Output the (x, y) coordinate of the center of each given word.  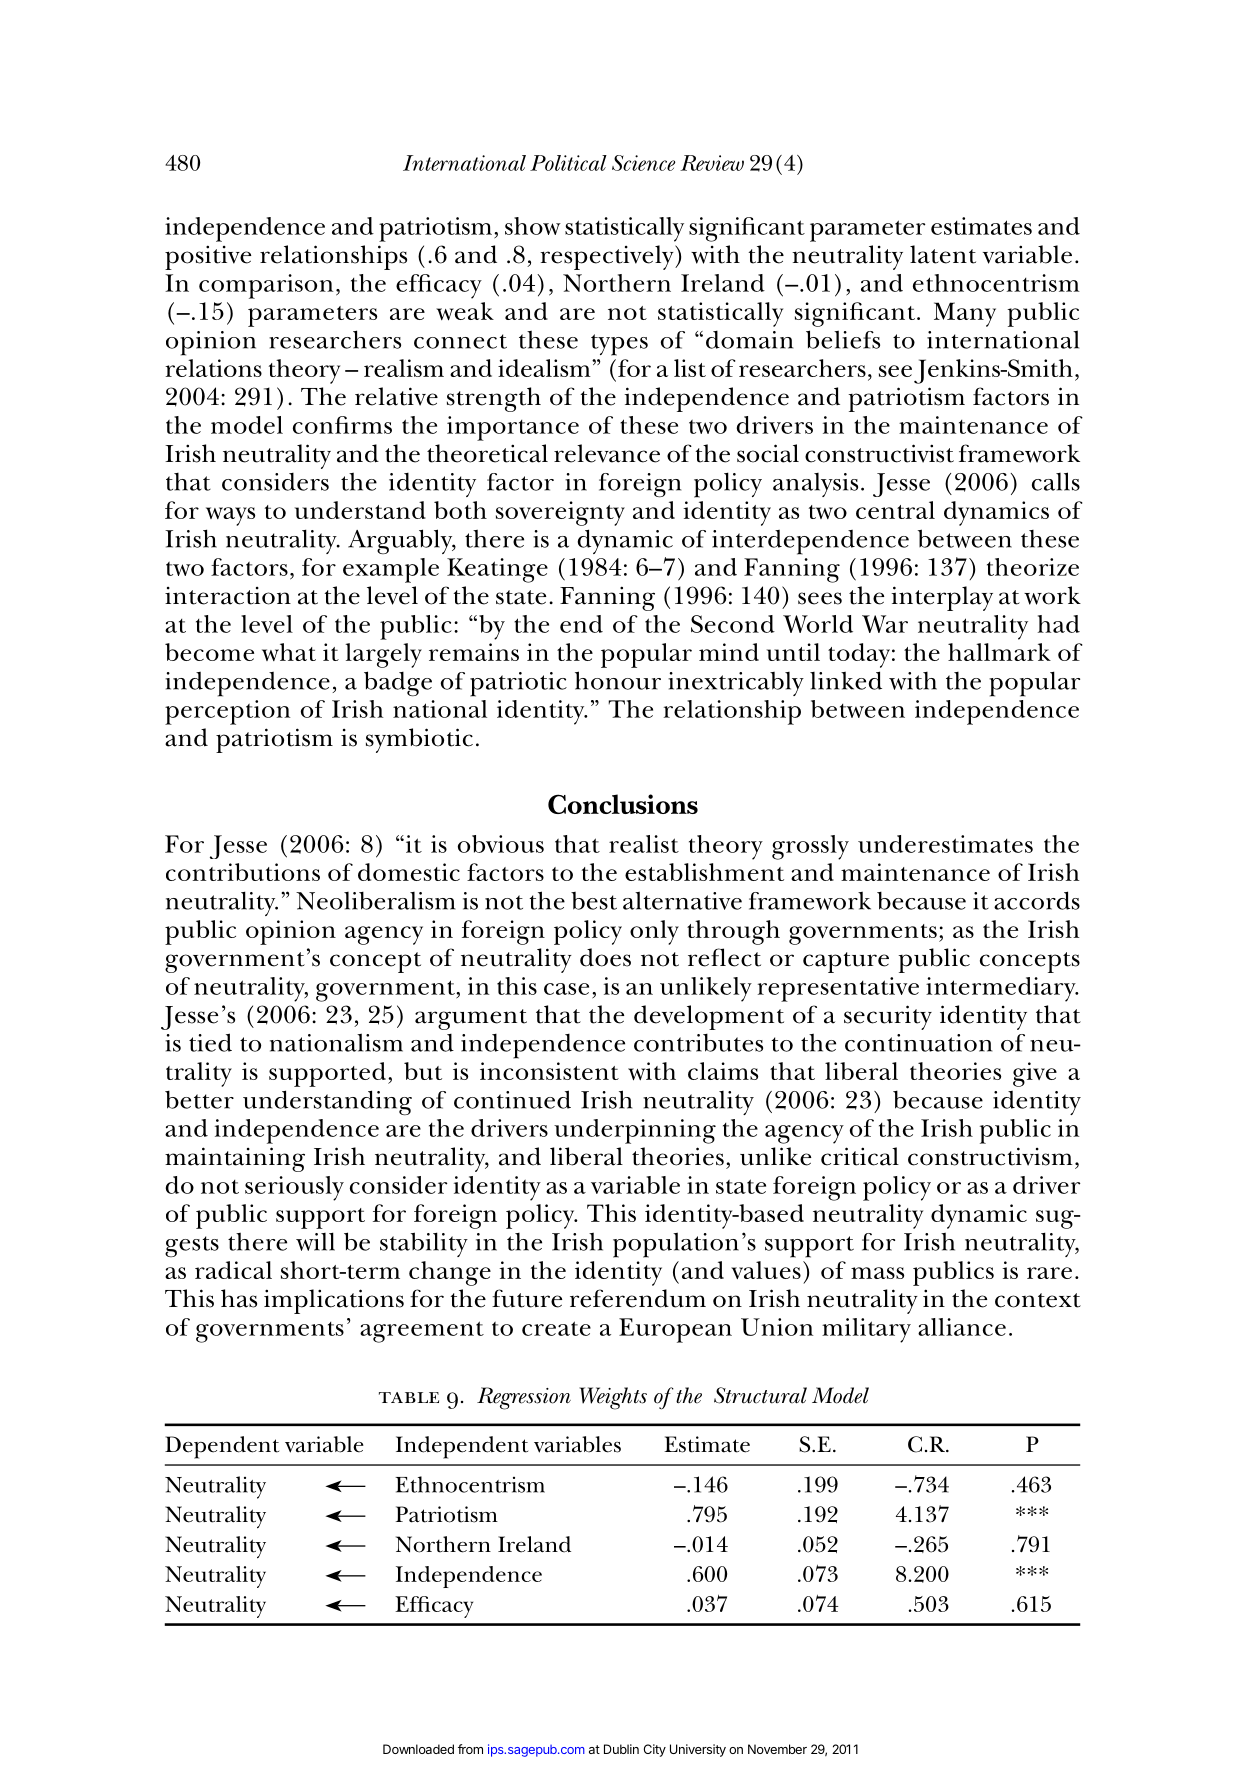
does (605, 957)
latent (943, 254)
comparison (266, 286)
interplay (942, 598)
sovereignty (560, 513)
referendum (638, 1298)
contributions (243, 872)
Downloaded (418, 1749)
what (289, 652)
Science (643, 163)
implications (334, 1301)
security (888, 1017)
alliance (962, 1327)
